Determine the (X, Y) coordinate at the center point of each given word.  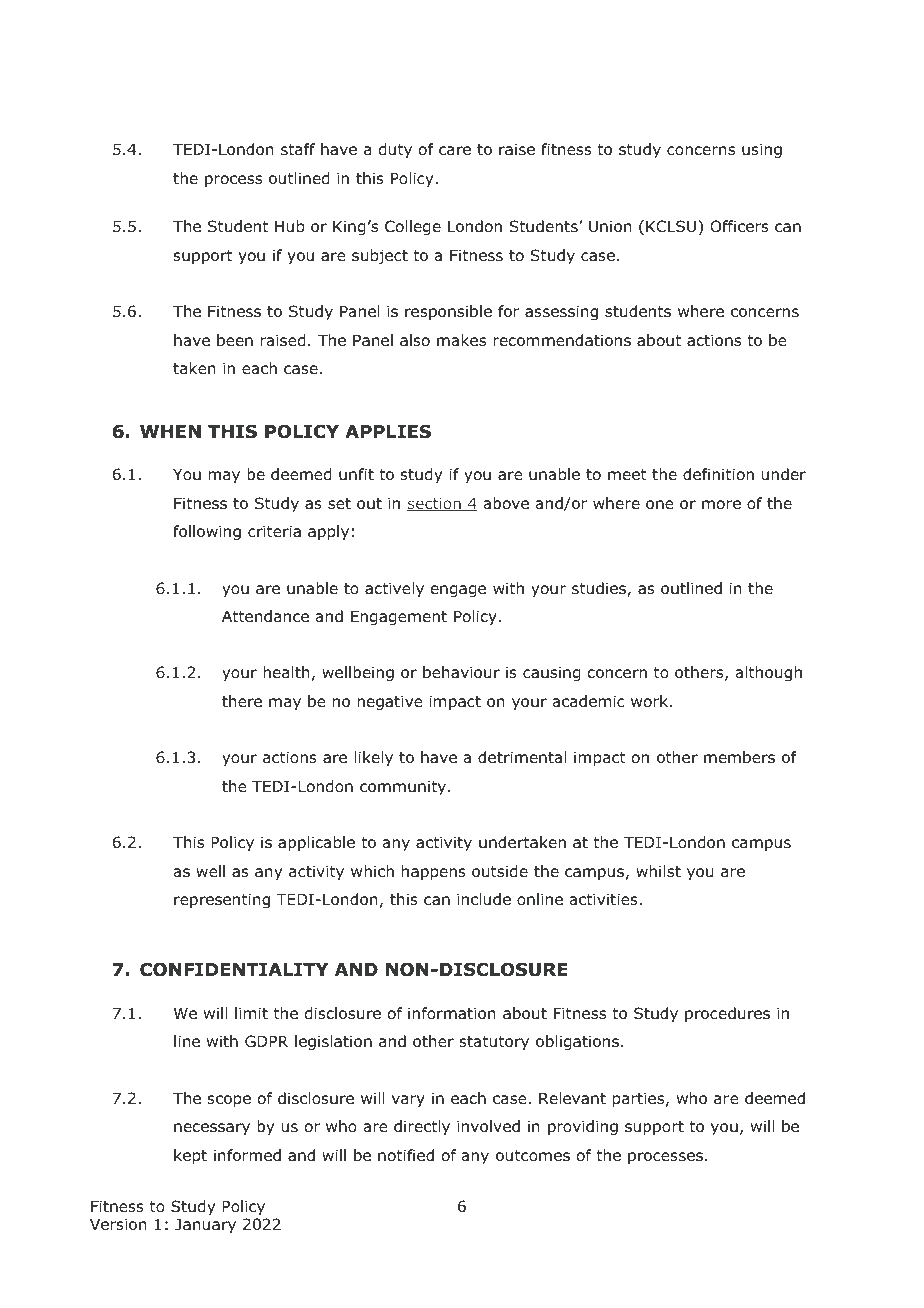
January (205, 1225)
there (242, 701)
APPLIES (388, 431)
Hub (290, 226)
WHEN (170, 431)
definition (718, 474)
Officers (739, 226)
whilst (658, 871)
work (651, 701)
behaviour (461, 672)
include (484, 899)
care (455, 150)
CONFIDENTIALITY (234, 969)
